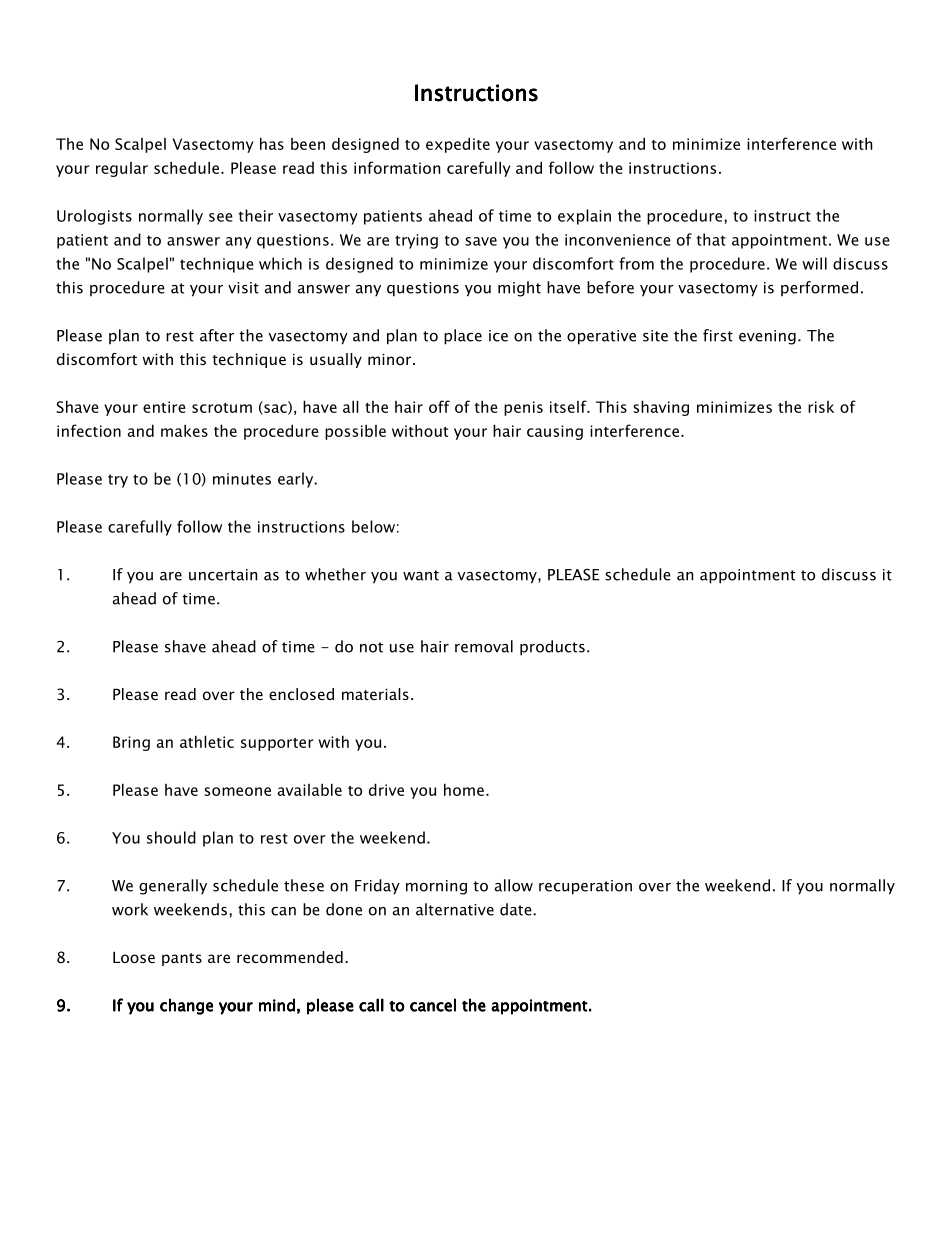 Image resolution: width=952 pixels, height=1233 pixels. Describe the element at coordinates (711, 239) in the screenshot. I see `that` at that location.
